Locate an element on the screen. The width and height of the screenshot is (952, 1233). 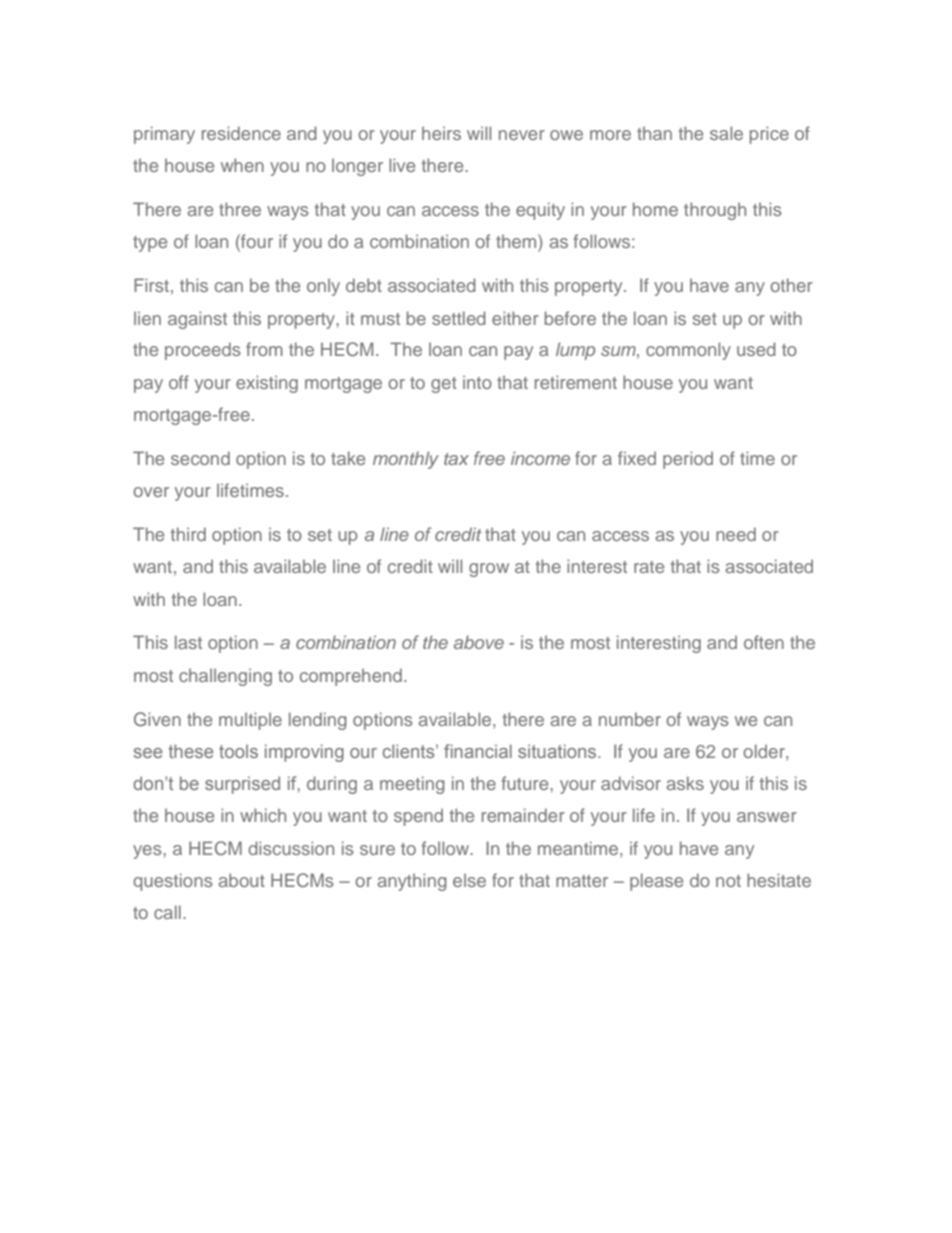
last is located at coordinates (188, 642).
